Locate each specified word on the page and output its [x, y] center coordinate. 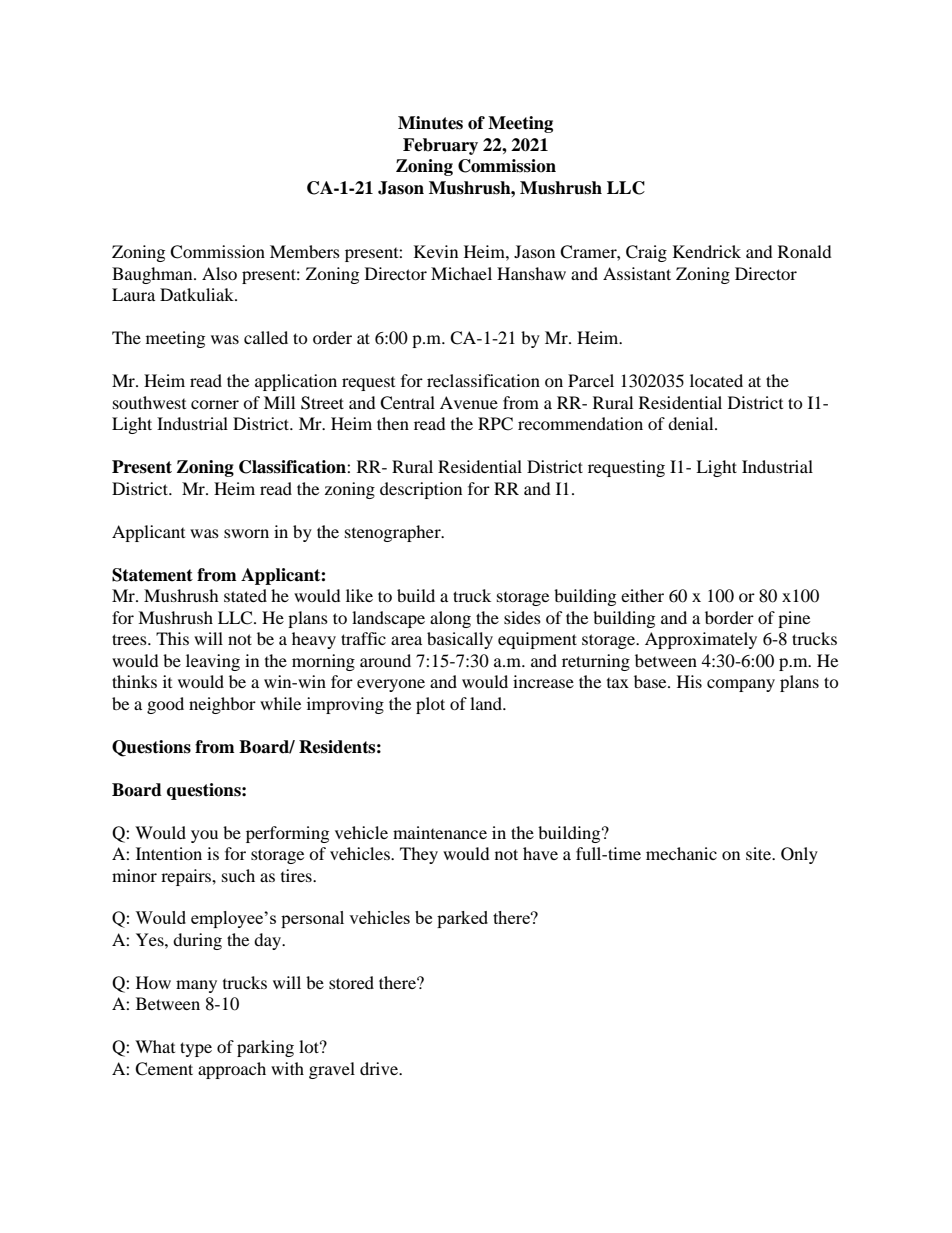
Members [305, 251]
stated [245, 595]
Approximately [701, 640]
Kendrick [707, 251]
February [440, 146]
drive [380, 1068]
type [196, 1049]
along [450, 619]
